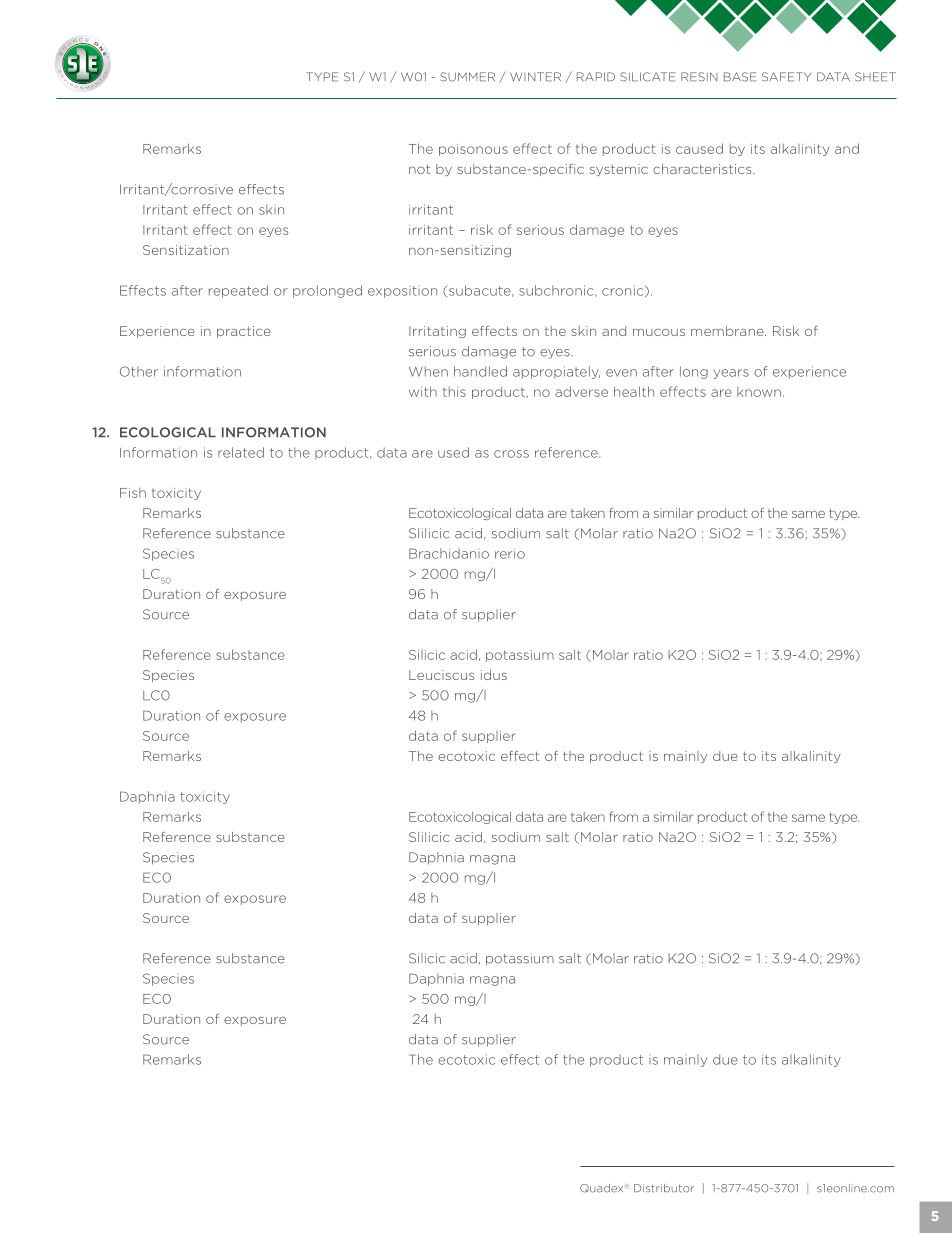  What do you see at coordinates (494, 675) in the document?
I see `idus` at bounding box center [494, 675].
